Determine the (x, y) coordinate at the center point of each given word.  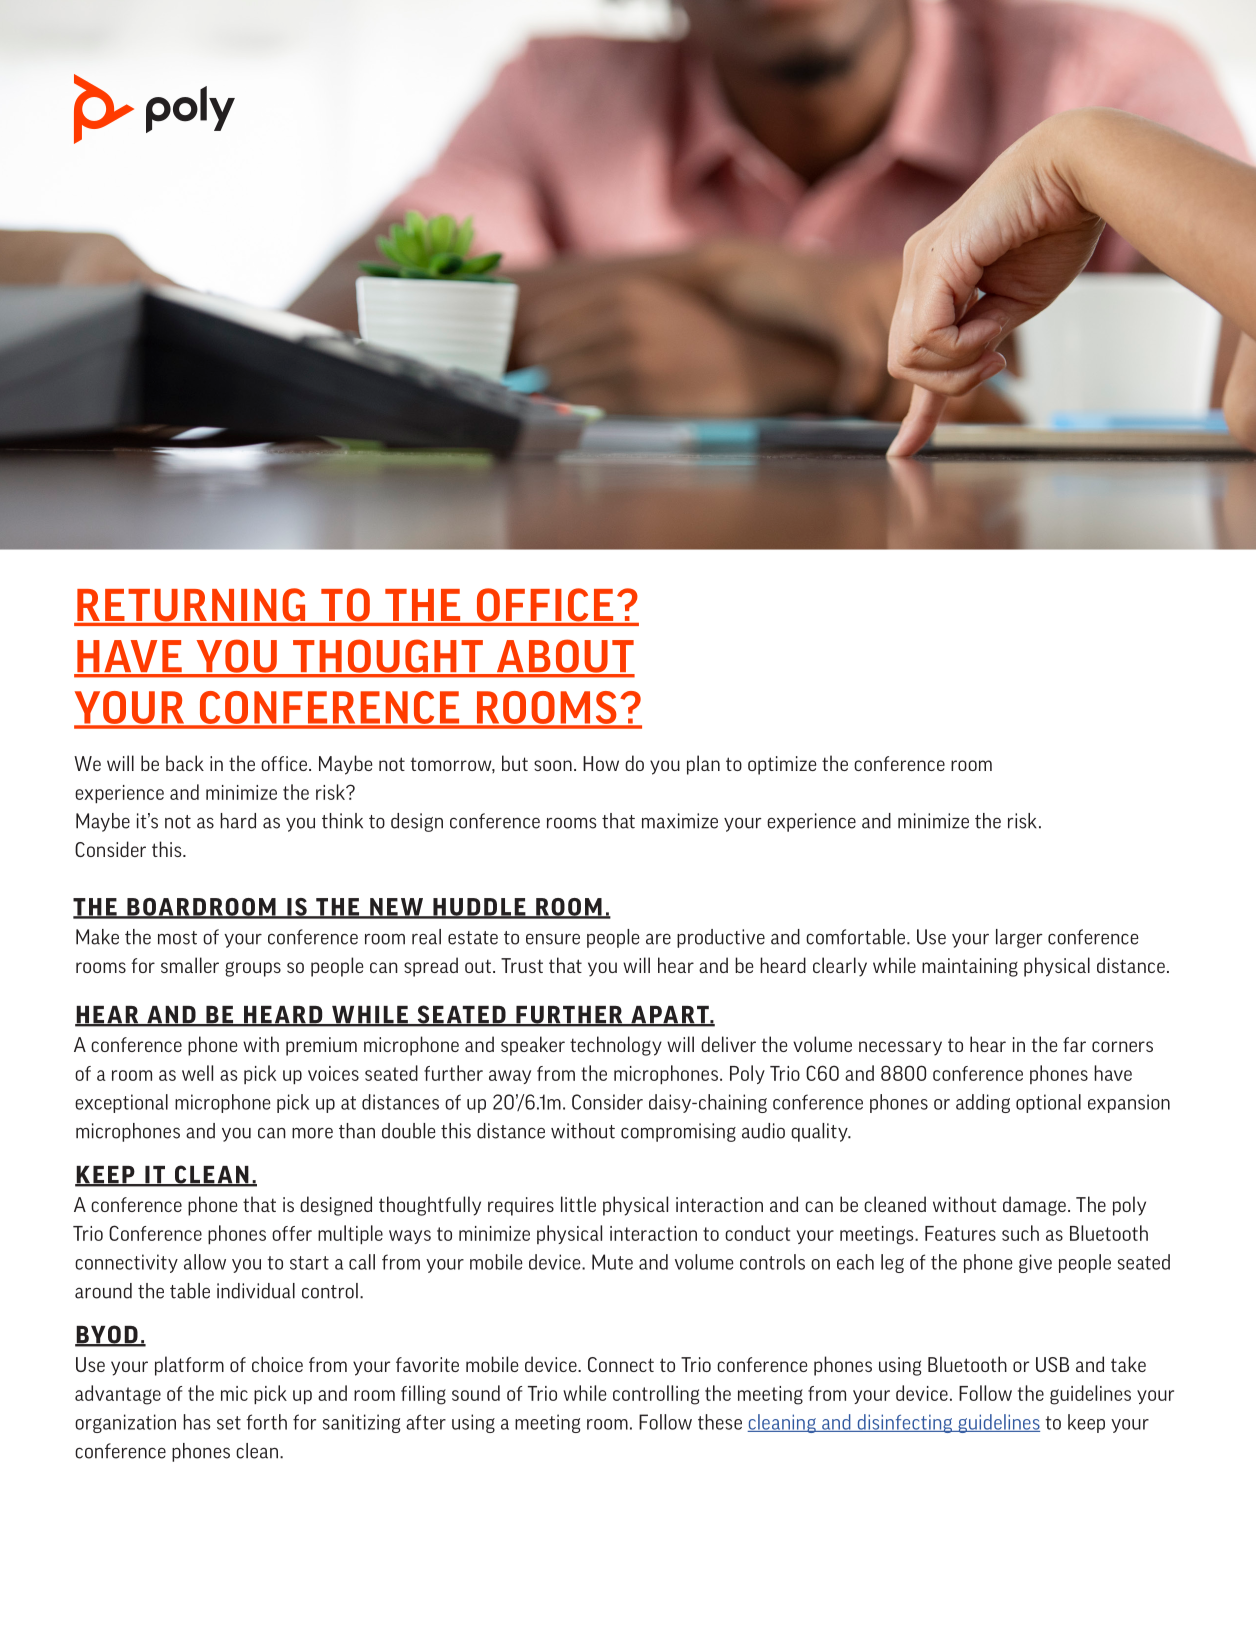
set (229, 1423)
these (720, 1422)
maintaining (970, 967)
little (578, 1204)
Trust (522, 965)
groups (253, 969)
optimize (782, 765)
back (185, 763)
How (601, 763)
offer (292, 1233)
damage (1034, 1206)
